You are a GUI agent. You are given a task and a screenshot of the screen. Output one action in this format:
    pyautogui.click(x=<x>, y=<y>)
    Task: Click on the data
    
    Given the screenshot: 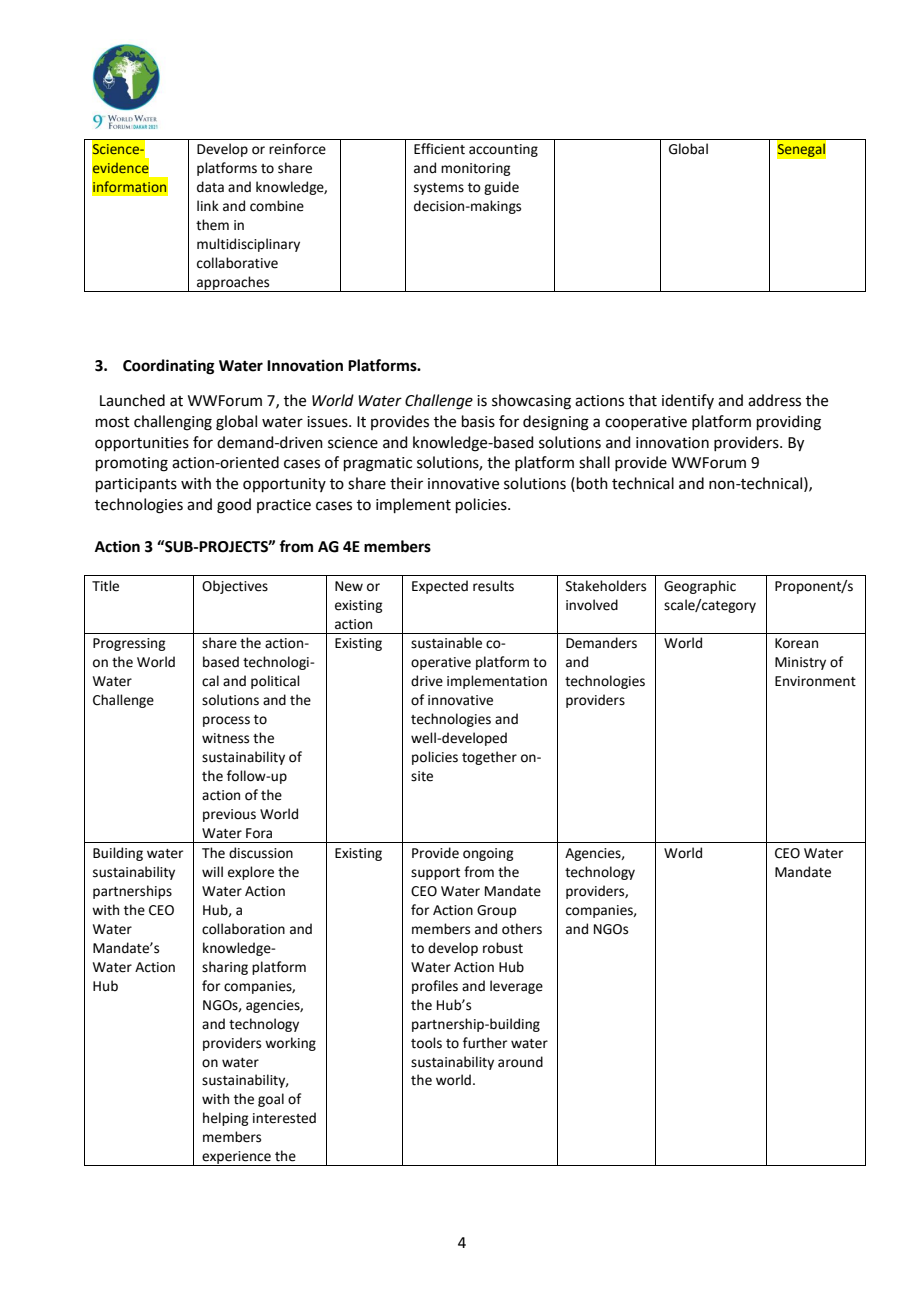 What is the action you would take?
    pyautogui.click(x=210, y=187)
